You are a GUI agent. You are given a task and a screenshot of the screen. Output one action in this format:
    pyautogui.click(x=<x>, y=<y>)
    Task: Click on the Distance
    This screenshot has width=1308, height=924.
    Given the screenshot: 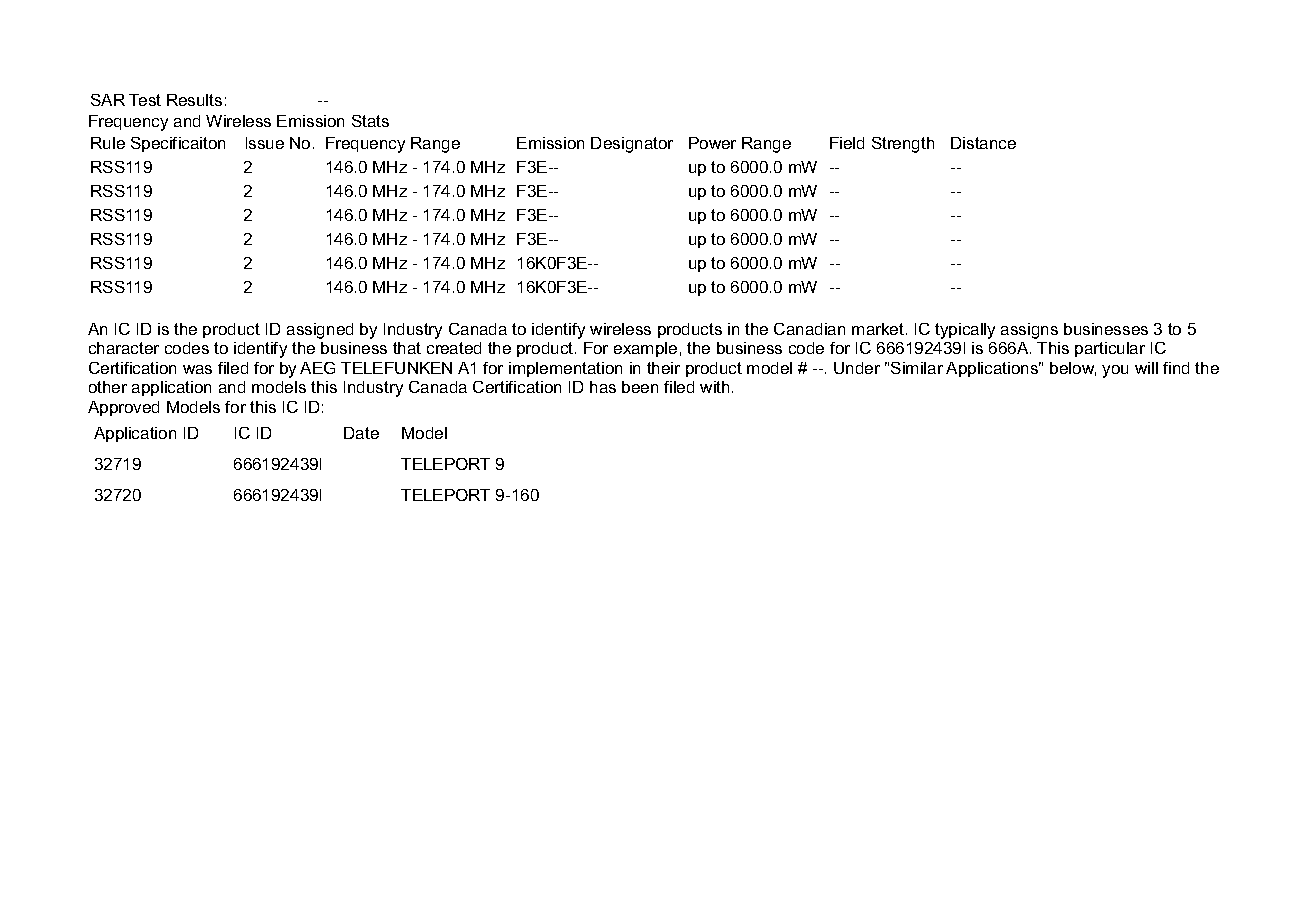 What is the action you would take?
    pyautogui.click(x=983, y=143)
